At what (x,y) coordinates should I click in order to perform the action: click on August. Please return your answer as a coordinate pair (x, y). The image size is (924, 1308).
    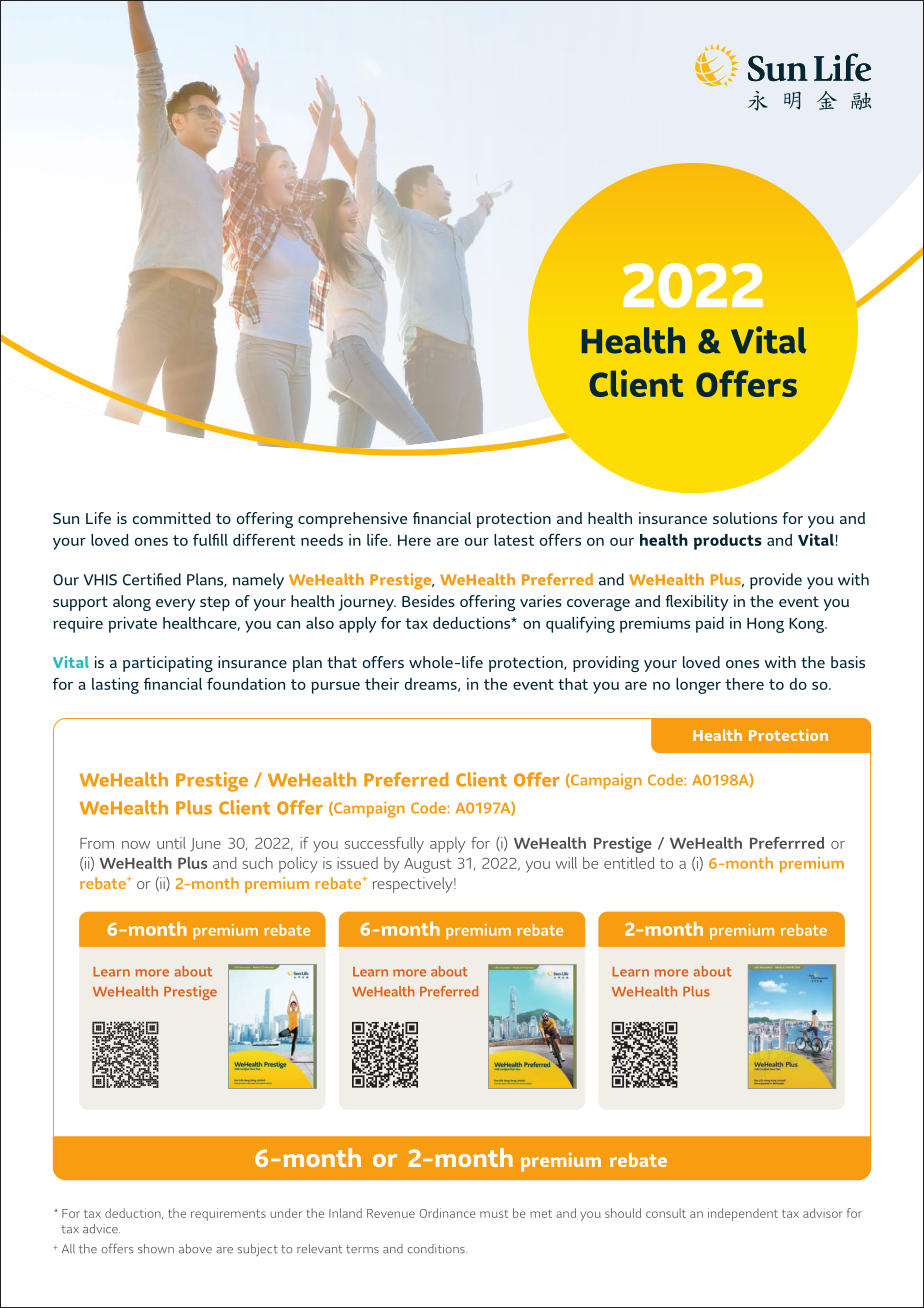
    Looking at the image, I should click on (427, 865).
